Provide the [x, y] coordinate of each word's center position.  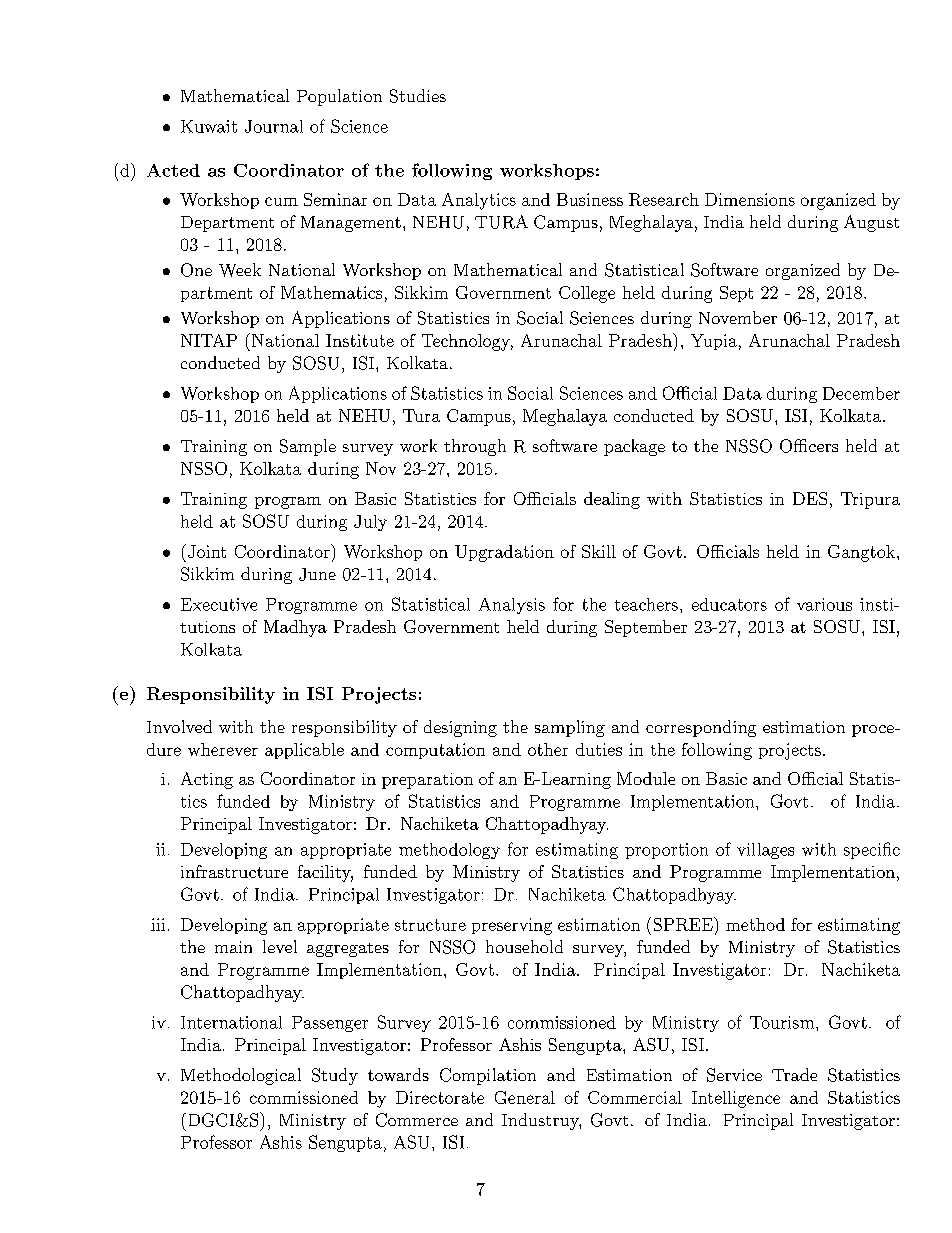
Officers [809, 446]
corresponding [701, 728]
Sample [308, 447]
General [525, 1097]
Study [335, 1076]
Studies [418, 96]
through [475, 447]
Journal [274, 126]
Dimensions [750, 199]
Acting [207, 780]
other [548, 749]
